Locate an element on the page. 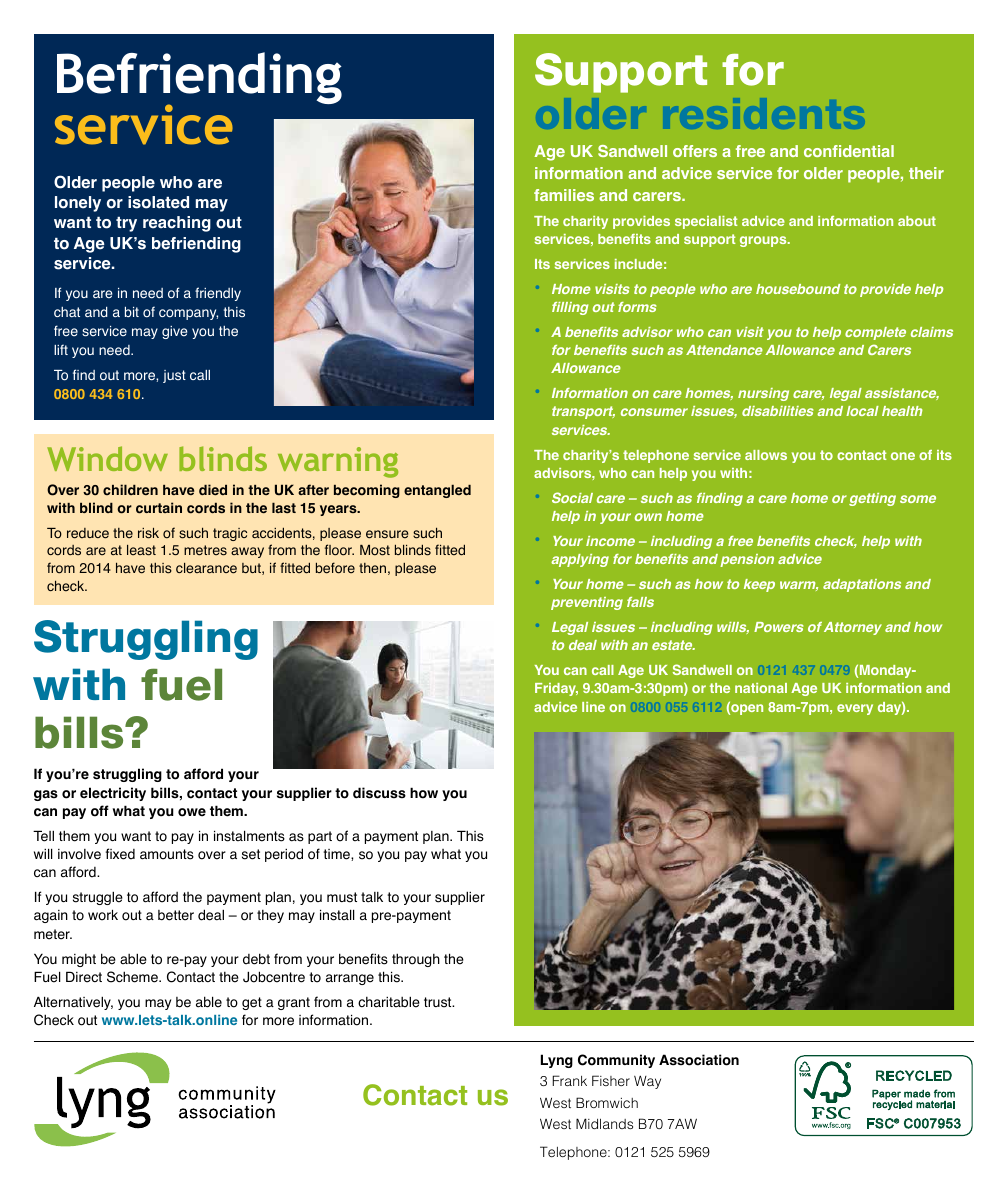  least is located at coordinates (141, 550).
